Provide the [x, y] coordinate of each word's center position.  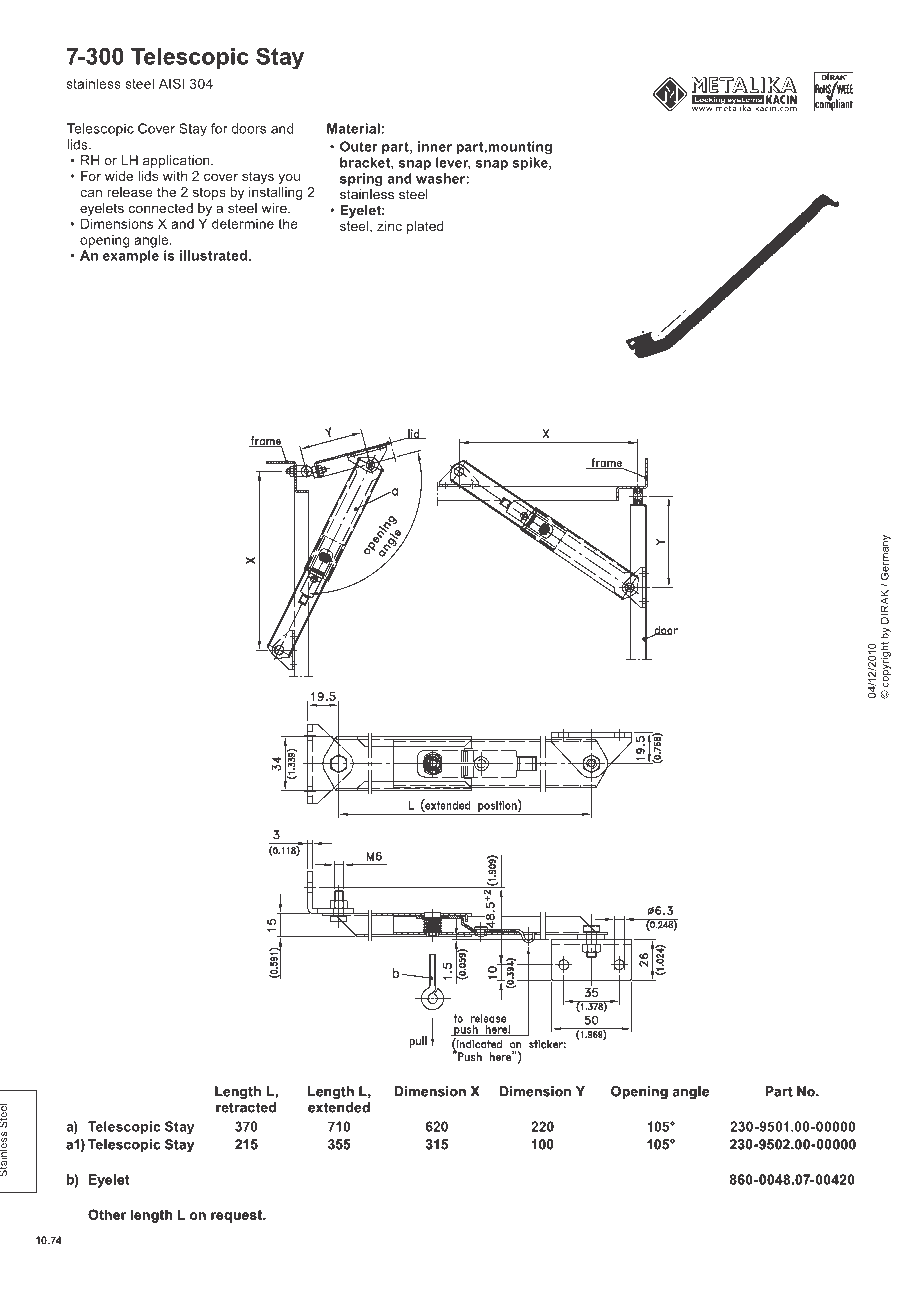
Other [107, 1214]
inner [435, 146]
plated [425, 227]
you [289, 178]
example [131, 257]
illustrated [213, 255]
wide [119, 176]
